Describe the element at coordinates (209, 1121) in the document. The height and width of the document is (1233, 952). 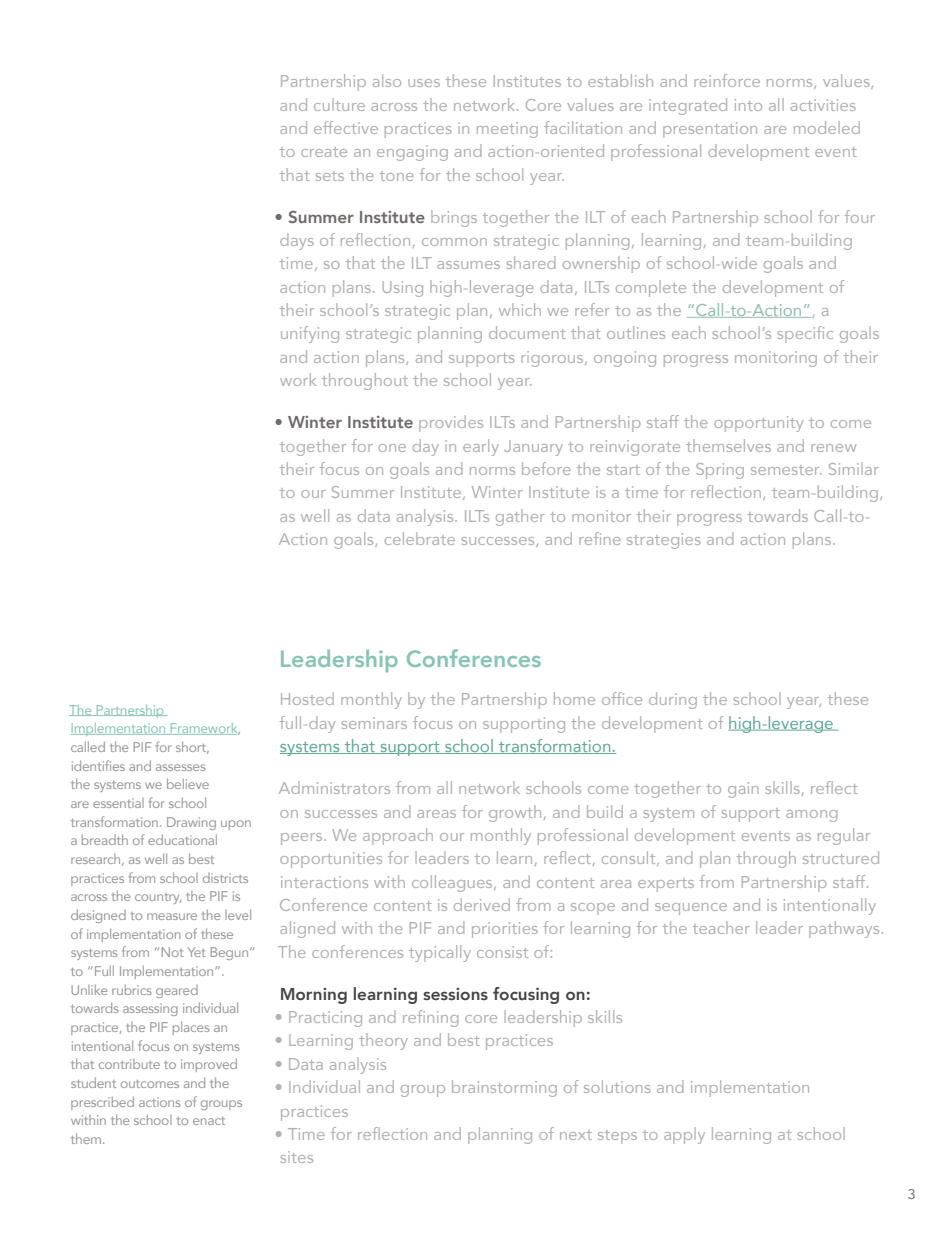
I see `enact` at that location.
